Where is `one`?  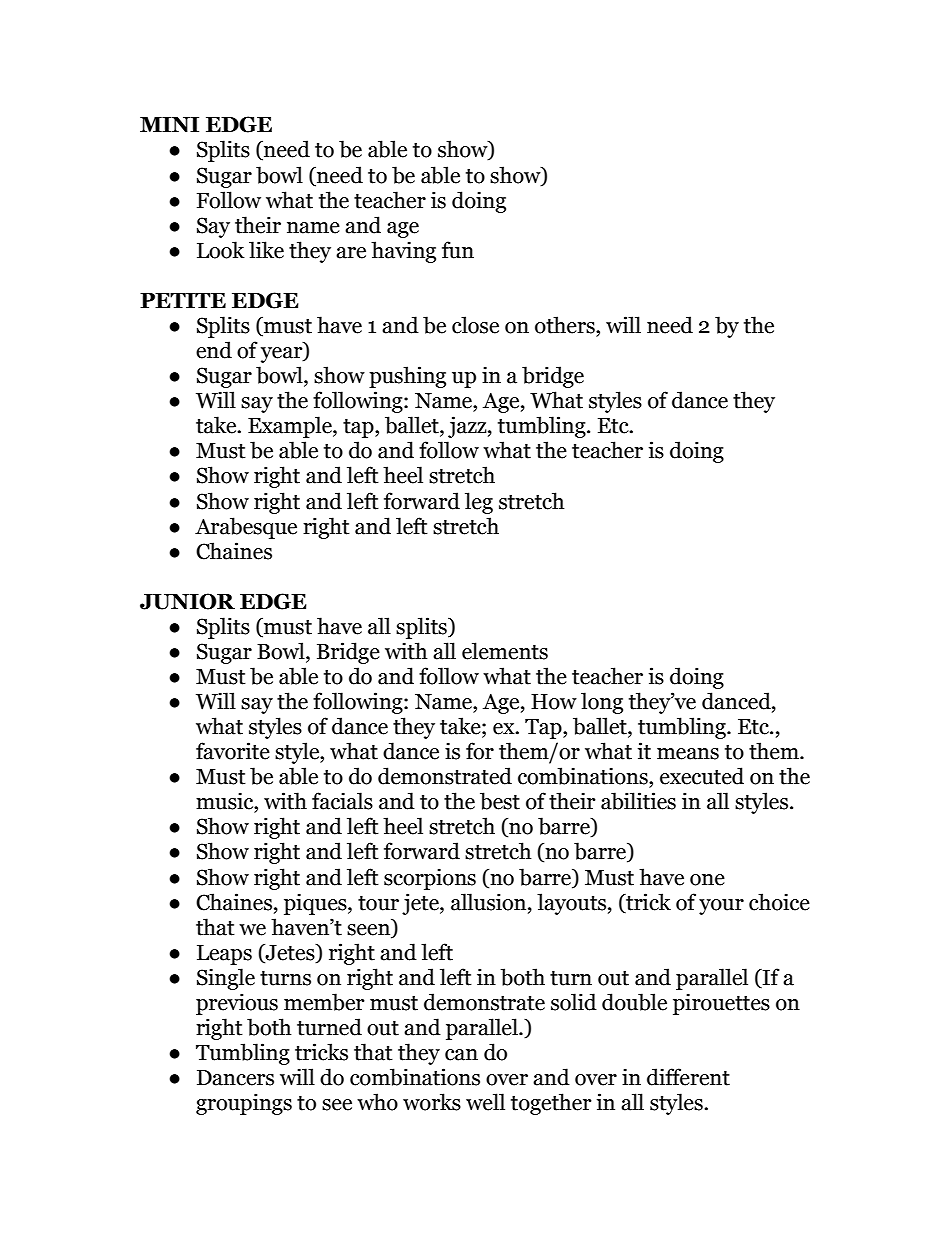 one is located at coordinates (707, 880).
